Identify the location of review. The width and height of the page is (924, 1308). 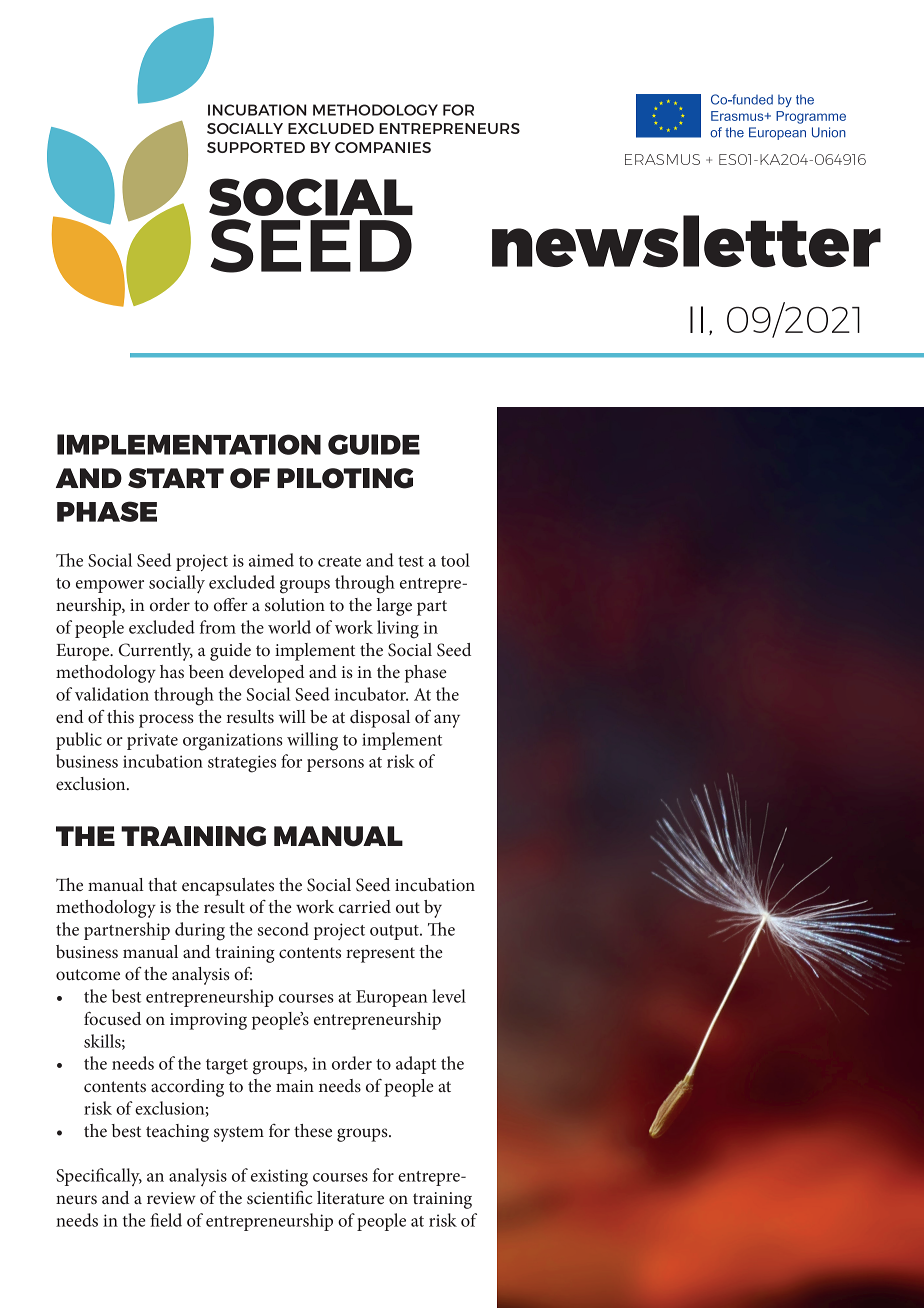
(171, 1198).
